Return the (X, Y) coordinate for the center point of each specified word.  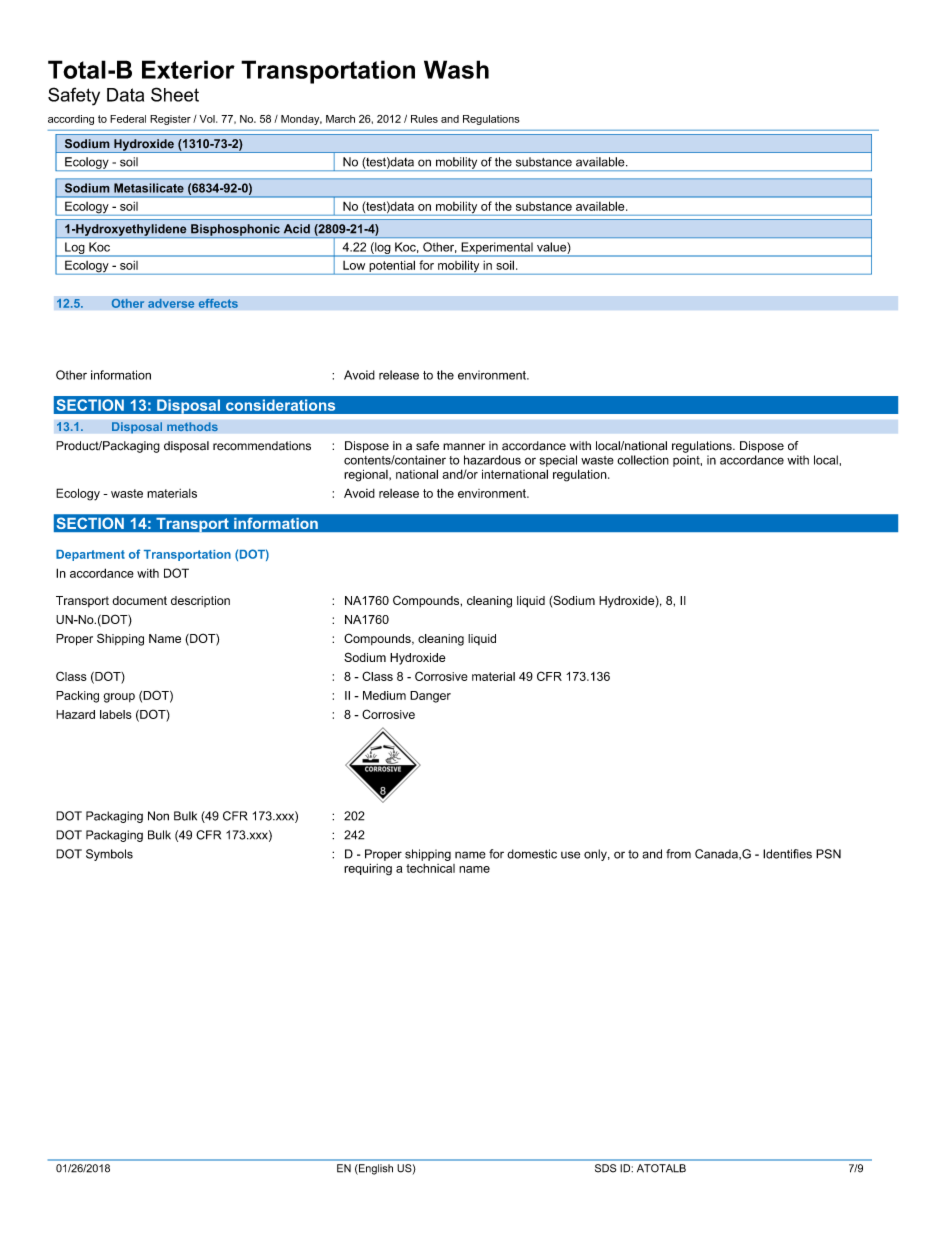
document (139, 600)
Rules (424, 119)
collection (643, 460)
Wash (456, 69)
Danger (430, 697)
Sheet (175, 94)
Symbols (109, 855)
